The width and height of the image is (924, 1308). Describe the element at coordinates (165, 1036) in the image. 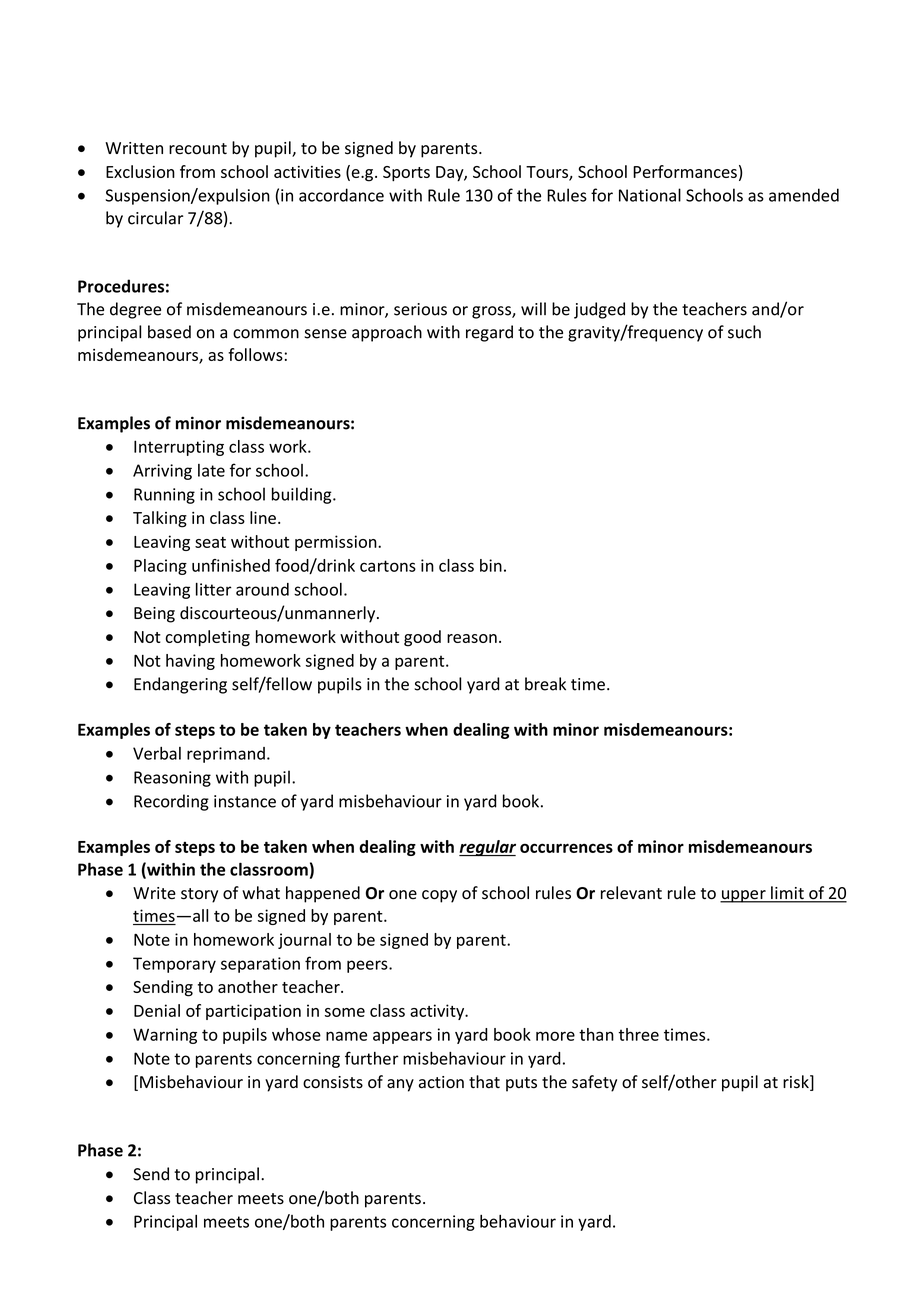

I see `Warning` at that location.
